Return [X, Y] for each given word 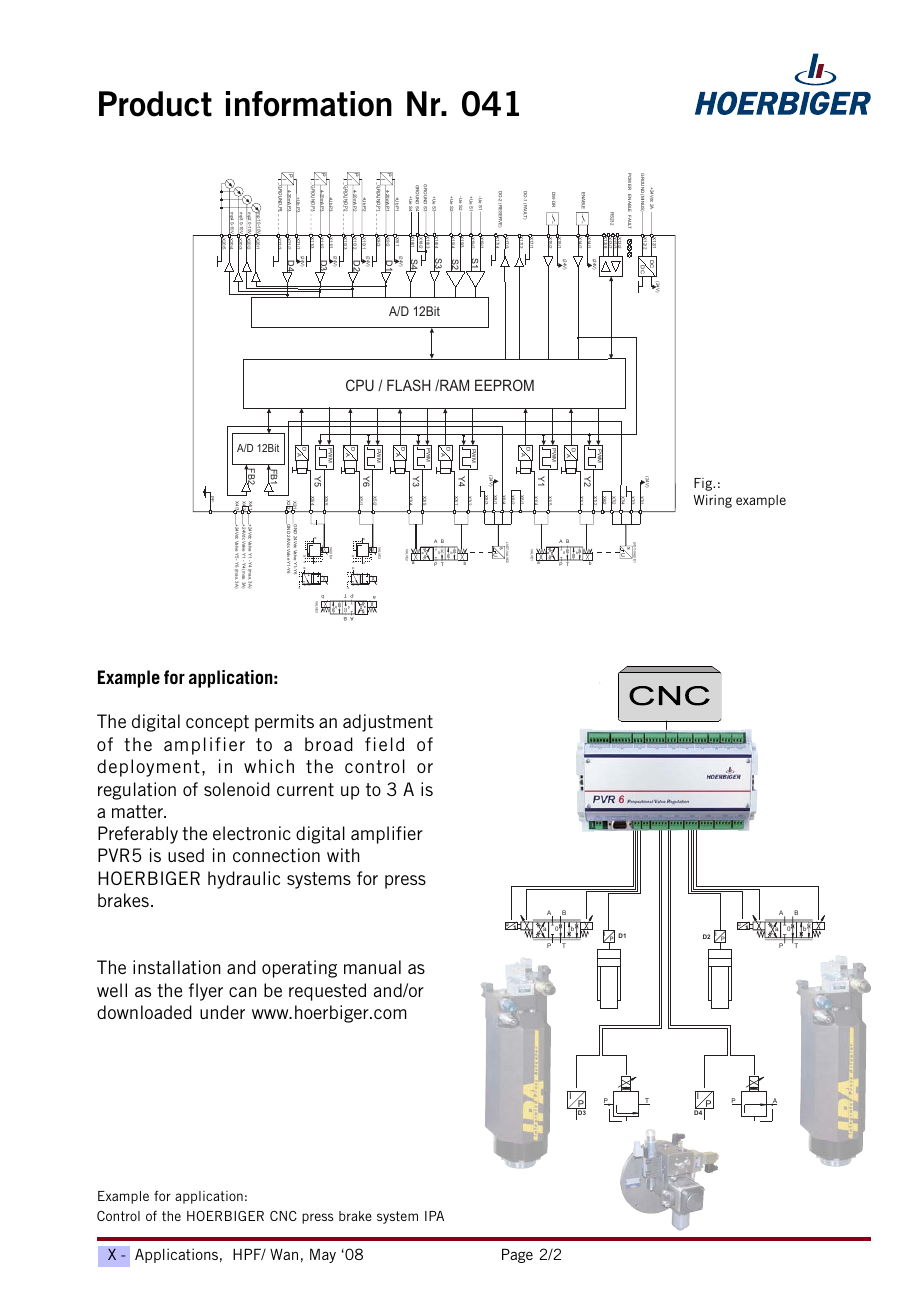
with [343, 855]
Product [155, 104]
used [186, 855]
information [309, 104]
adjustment [388, 723]
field [384, 744]
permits [284, 723]
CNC [283, 1216]
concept [217, 723]
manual [372, 967]
